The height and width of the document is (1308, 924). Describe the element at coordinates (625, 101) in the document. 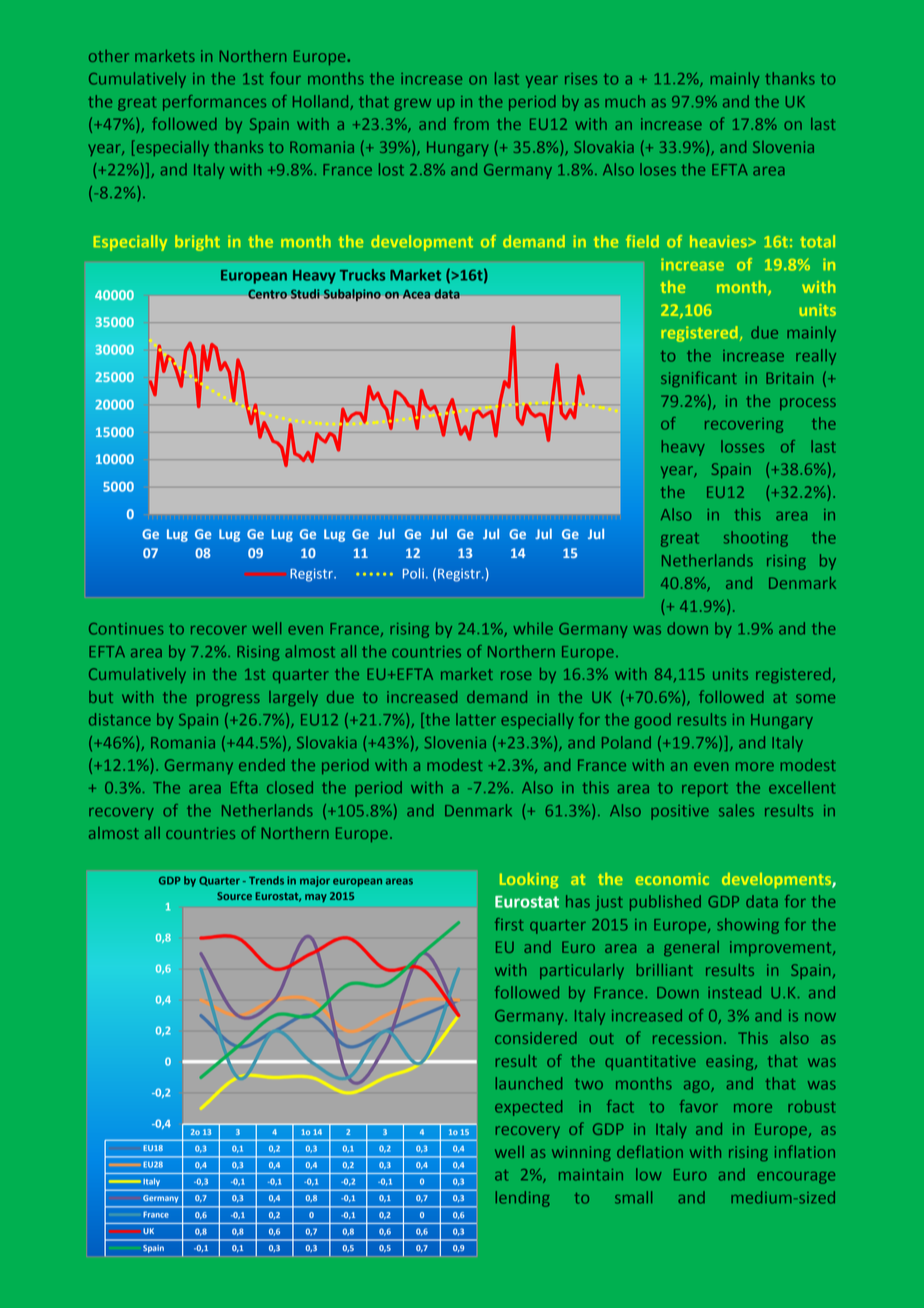

I see `much` at that location.
